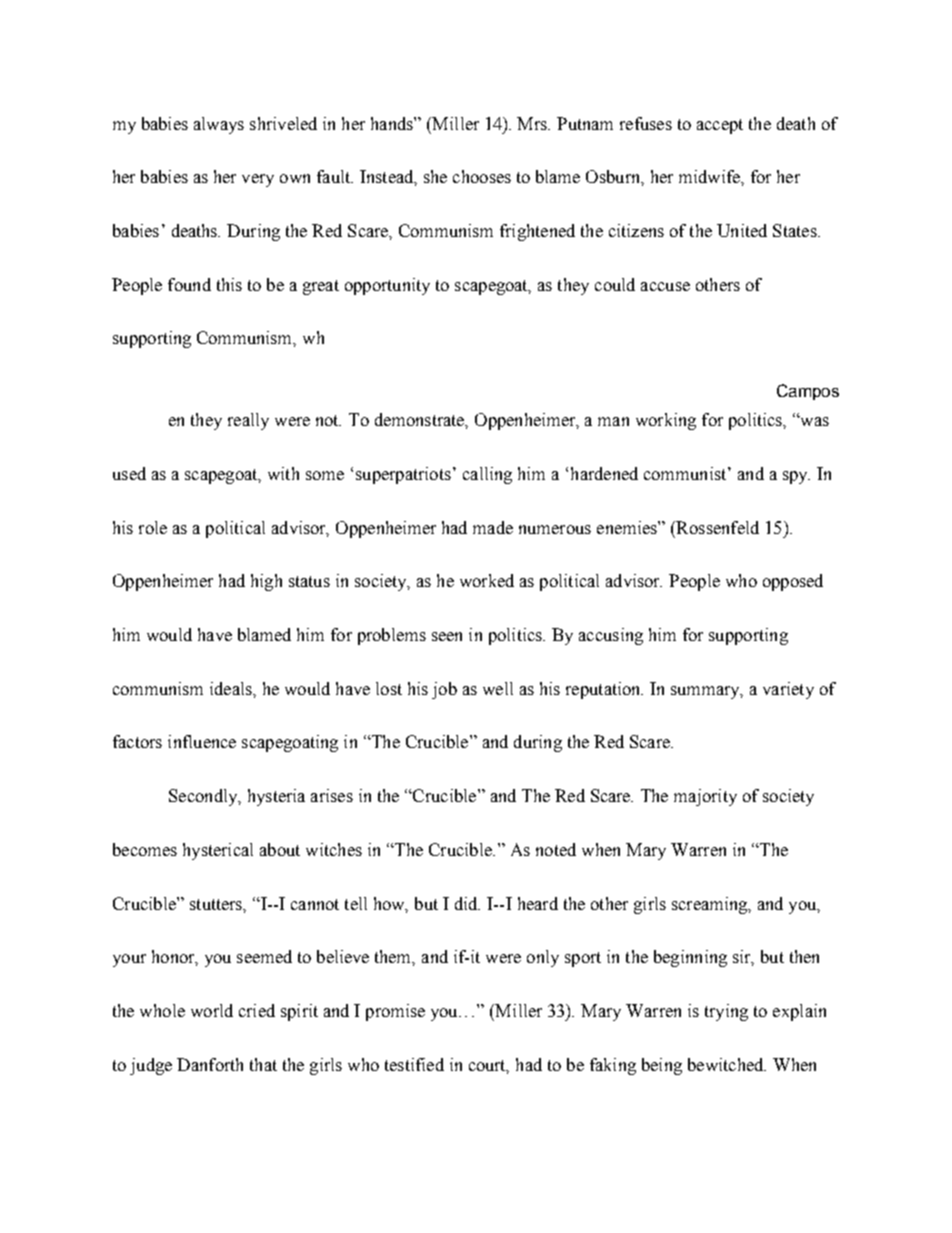 The width and height of the screenshot is (952, 1233). I want to click on communist, so click(686, 473).
